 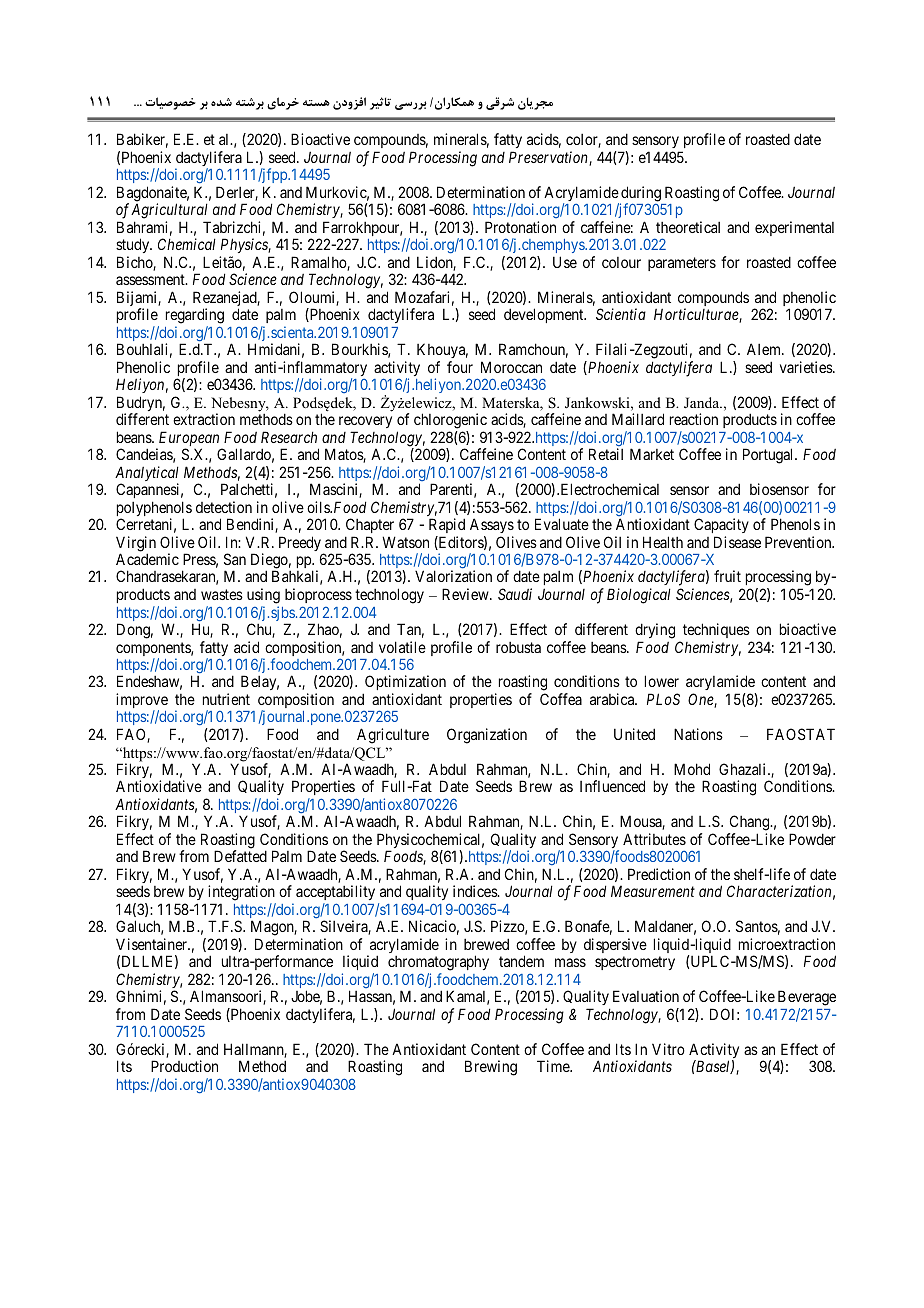 What do you see at coordinates (688, 227) in the document?
I see `theoretical` at bounding box center [688, 227].
